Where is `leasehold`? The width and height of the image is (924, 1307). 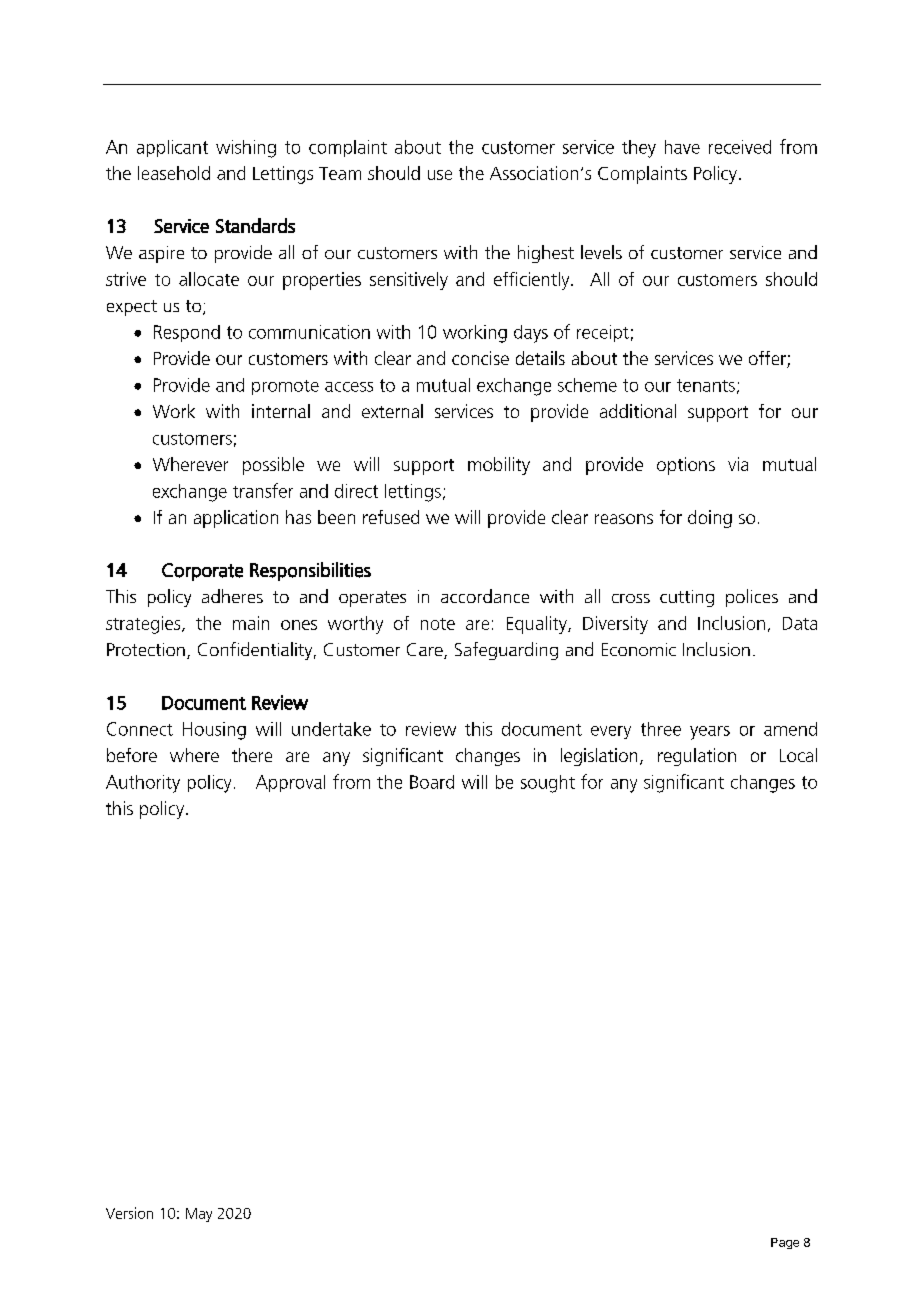
leasehold is located at coordinates (174, 173).
